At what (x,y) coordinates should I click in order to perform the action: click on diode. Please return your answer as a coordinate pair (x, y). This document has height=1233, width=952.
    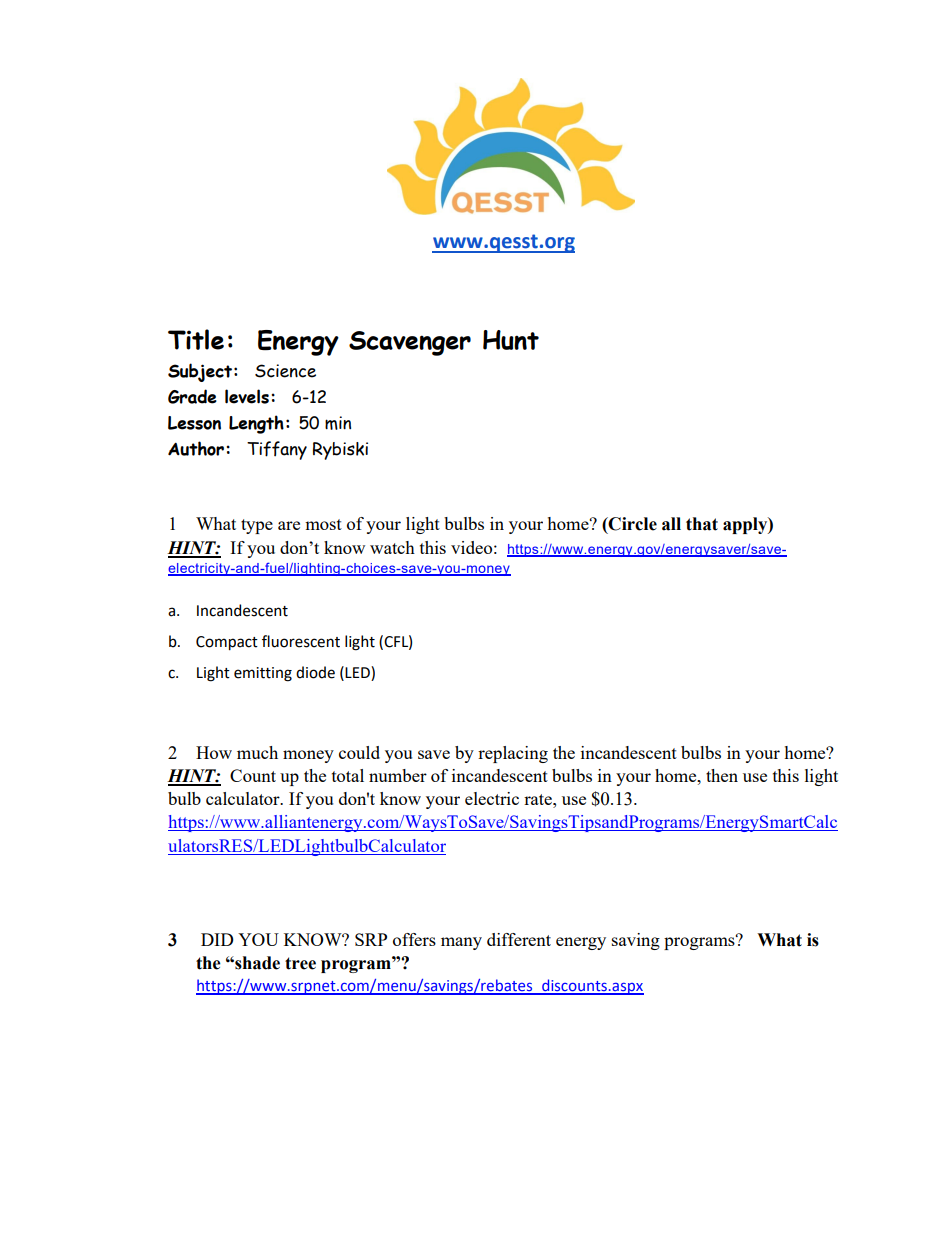
    Looking at the image, I should click on (315, 672).
